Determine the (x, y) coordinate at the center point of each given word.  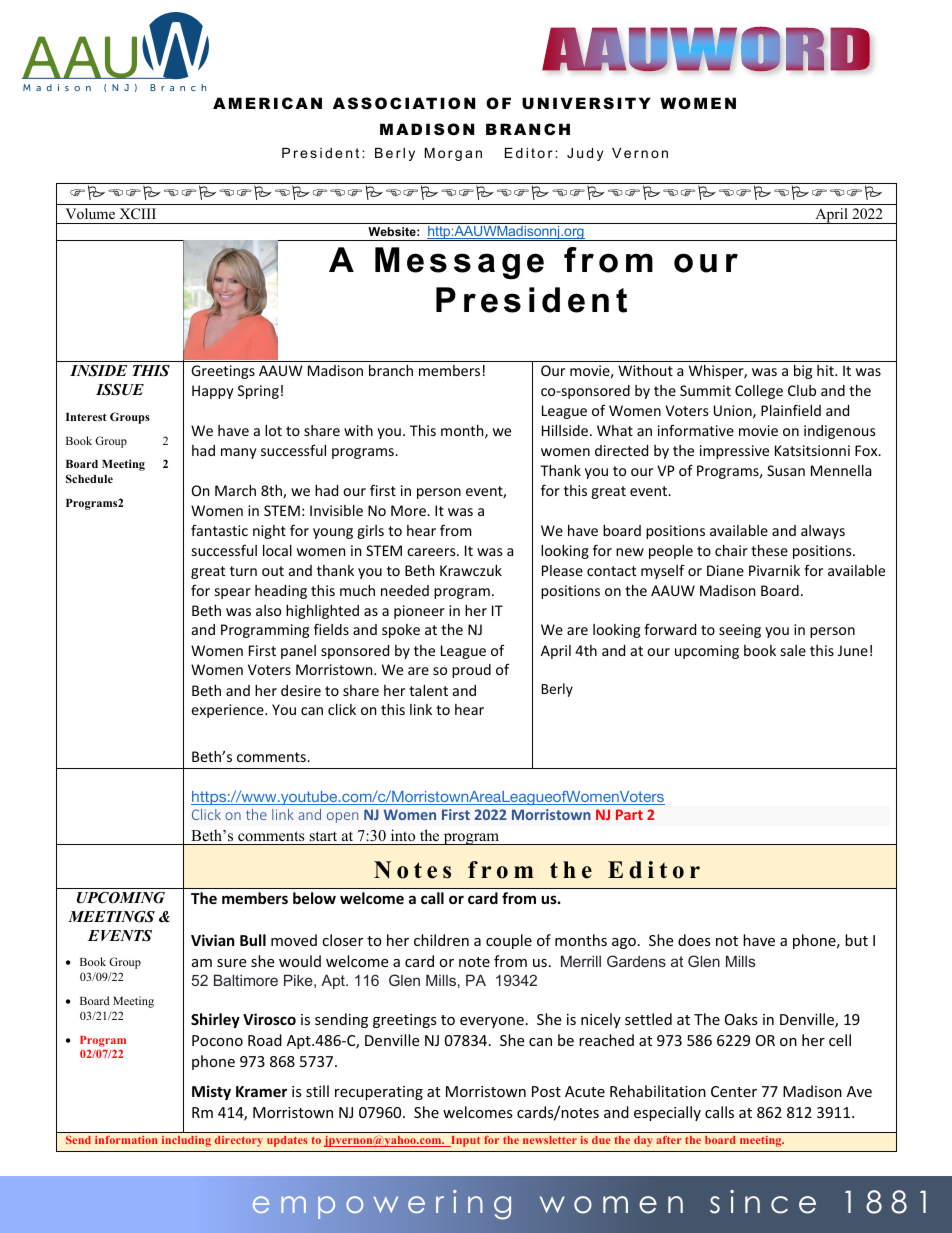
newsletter (550, 1140)
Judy (585, 154)
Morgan (453, 154)
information (126, 1140)
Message (459, 263)
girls (370, 532)
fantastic (219, 530)
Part (629, 814)
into (403, 835)
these (769, 550)
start (323, 836)
